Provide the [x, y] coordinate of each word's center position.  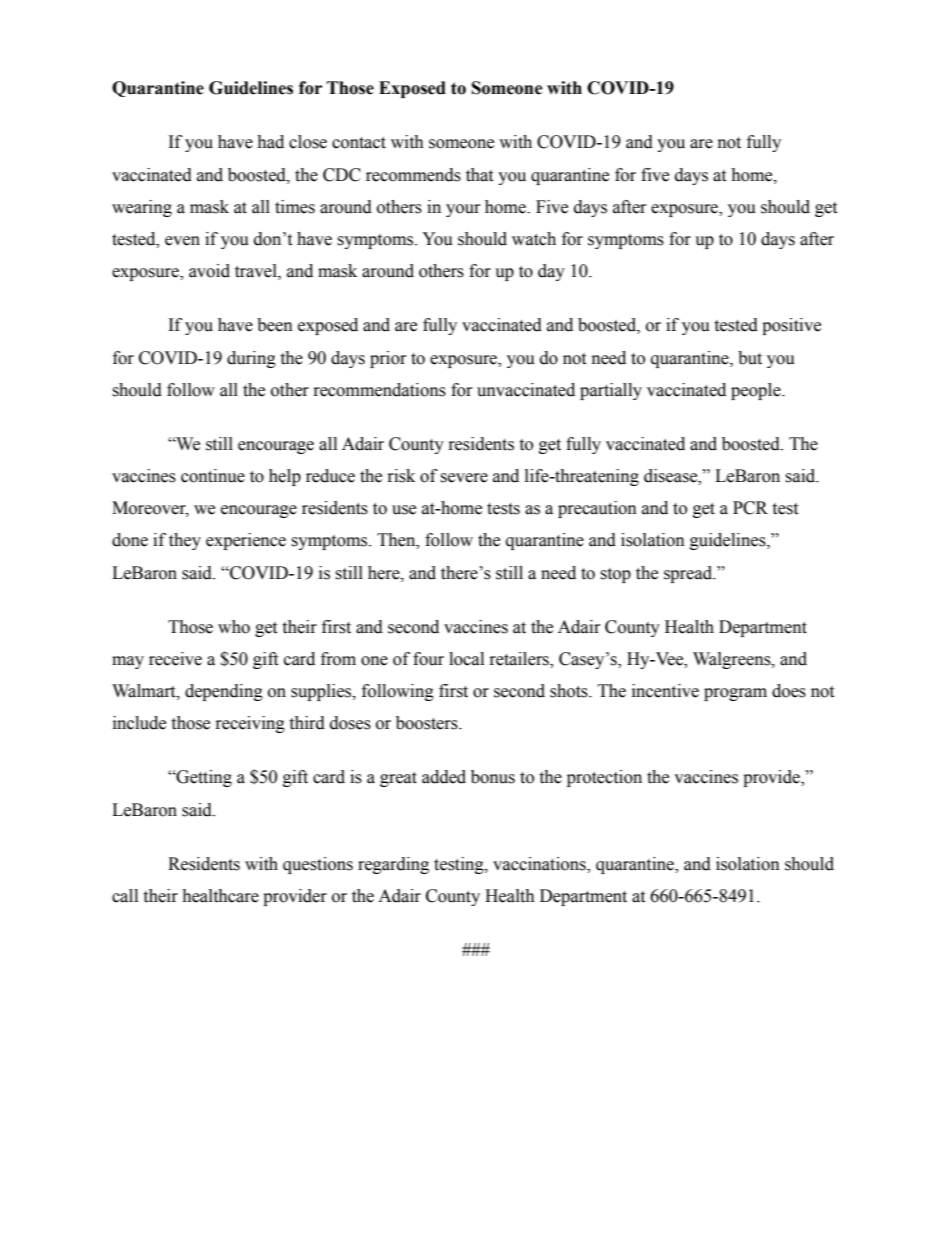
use [404, 510]
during [251, 359]
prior [388, 359]
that [479, 175]
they [185, 541]
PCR [750, 508]
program [735, 694]
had [270, 142]
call [125, 896]
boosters [428, 723]
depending [224, 692]
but [750, 358]
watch [534, 239]
